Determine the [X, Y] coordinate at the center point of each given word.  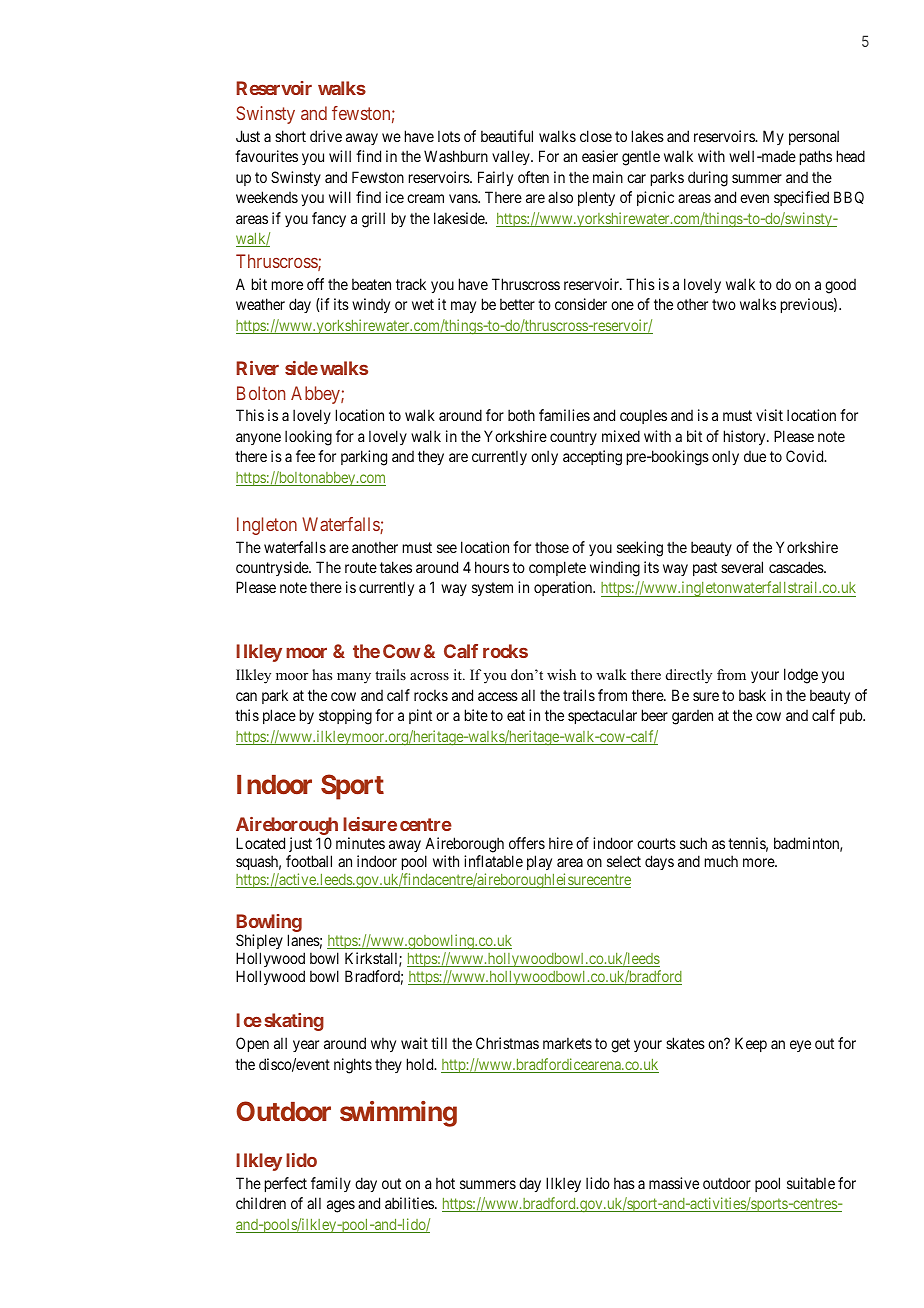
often [533, 177]
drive [326, 136]
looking [308, 438]
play [539, 862]
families [564, 415]
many [354, 678]
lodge [801, 676]
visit [769, 415]
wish [561, 674]
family [331, 1184]
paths [816, 157]
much [721, 861]
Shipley [259, 943]
